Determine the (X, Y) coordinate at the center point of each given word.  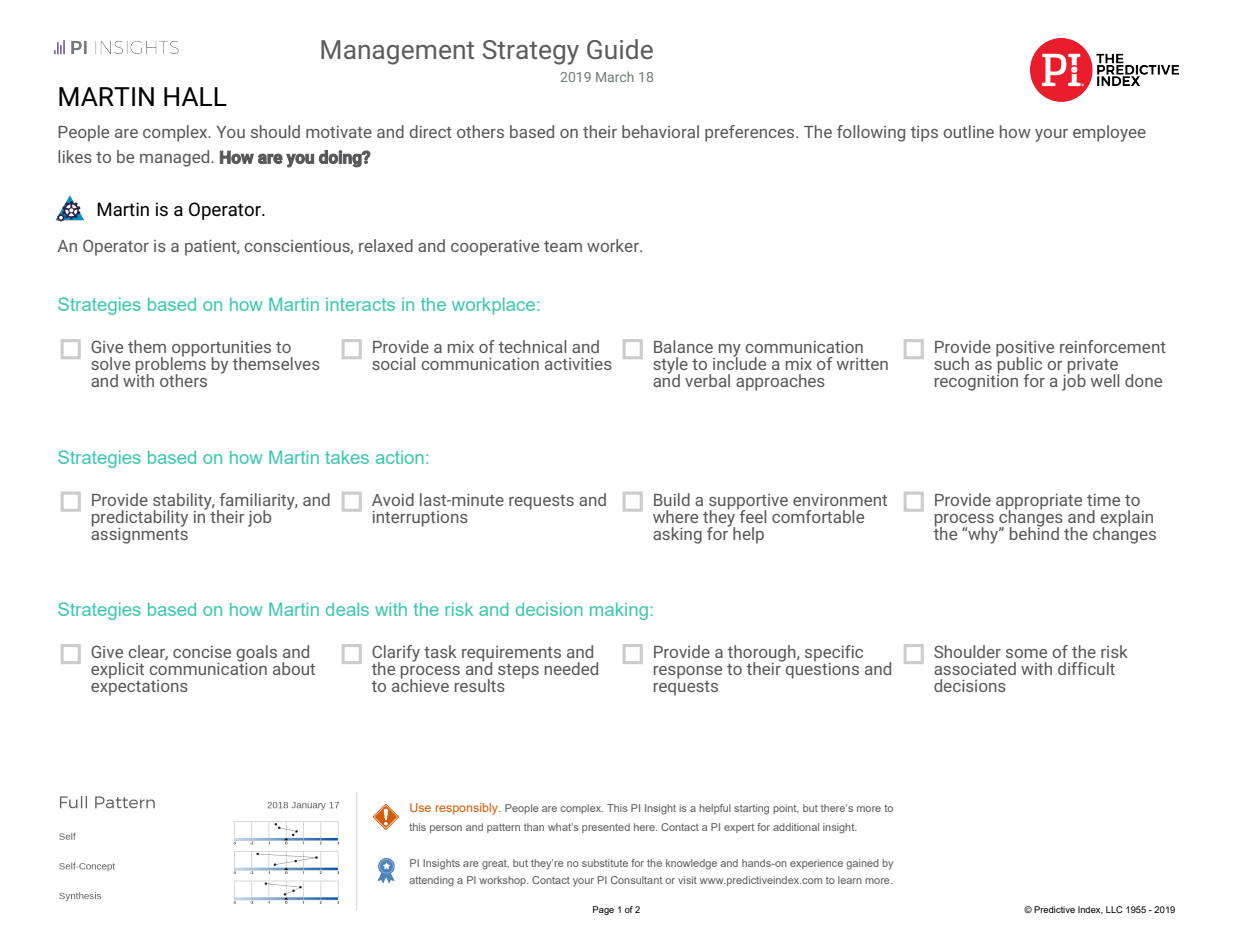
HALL (195, 96)
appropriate (1039, 502)
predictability (140, 519)
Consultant (636, 880)
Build (672, 499)
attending (431, 881)
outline (968, 131)
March (615, 76)
